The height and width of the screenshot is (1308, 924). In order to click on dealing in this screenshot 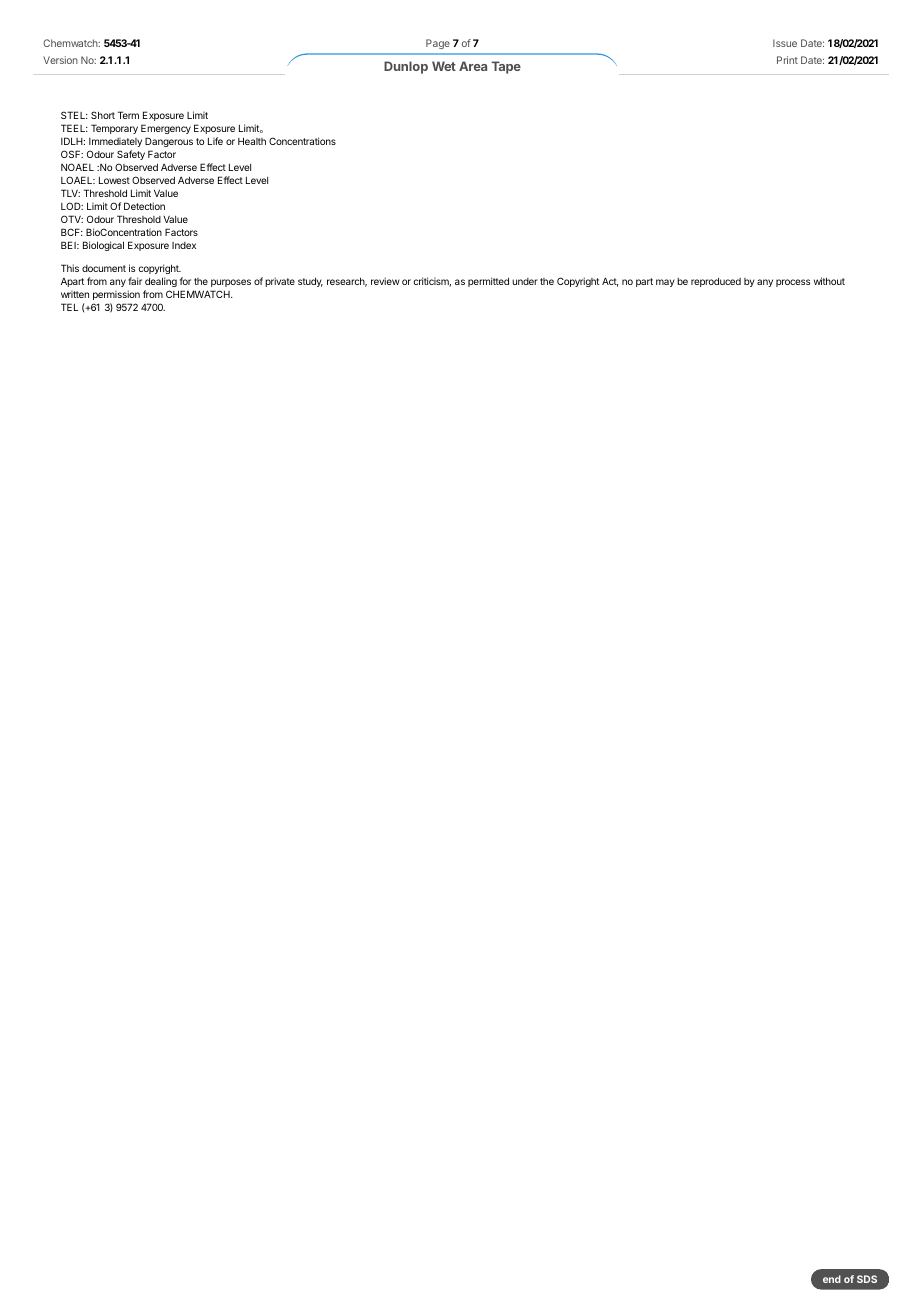, I will do `click(161, 282)`.
